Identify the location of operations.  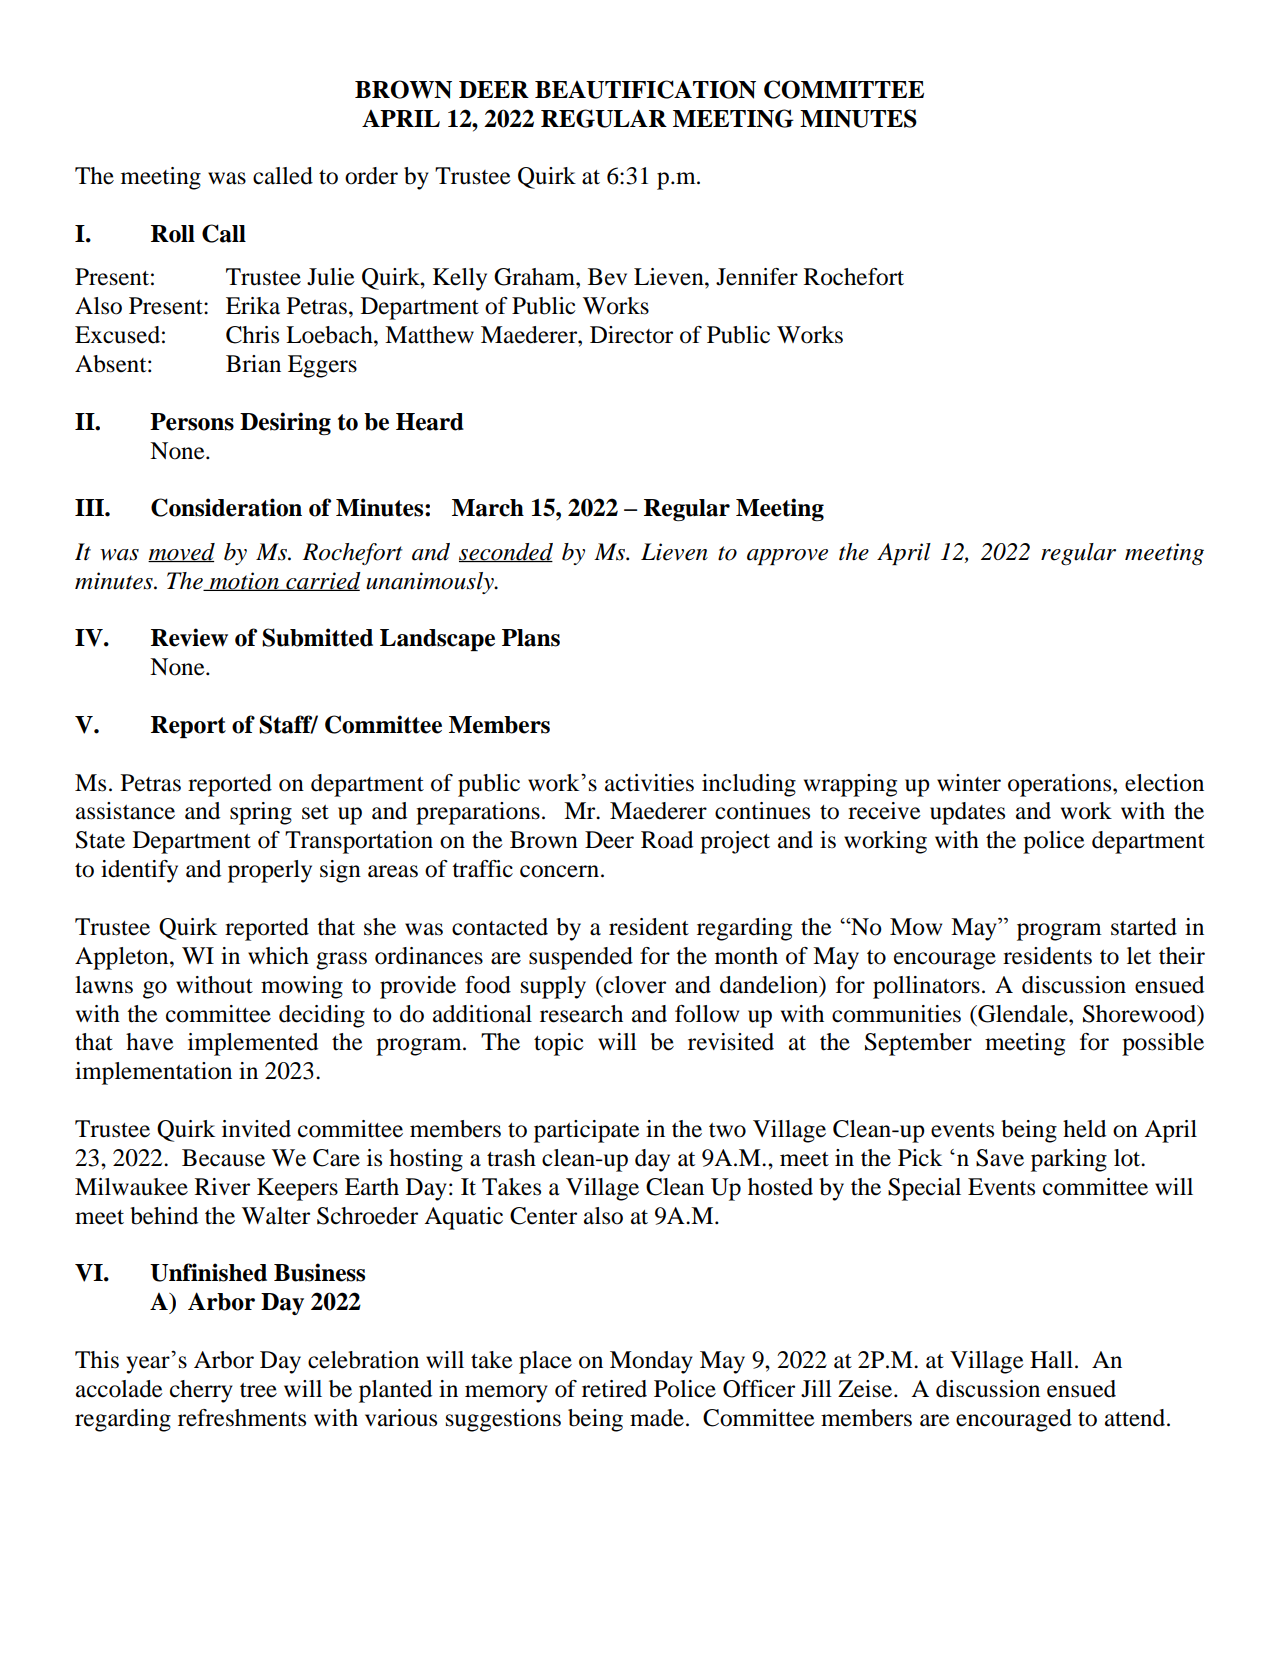
(1061, 785).
